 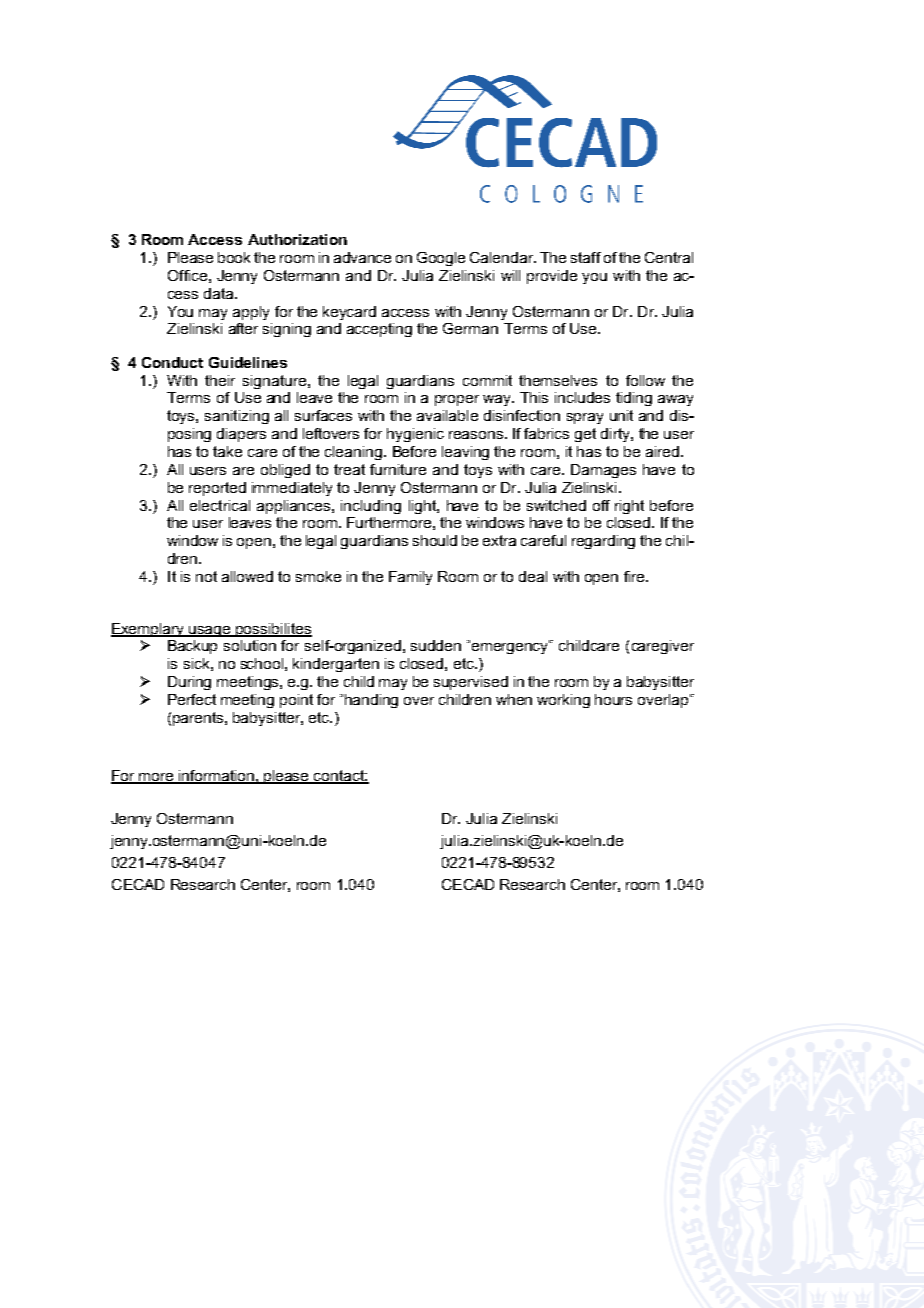 I want to click on staff, so click(x=586, y=257).
